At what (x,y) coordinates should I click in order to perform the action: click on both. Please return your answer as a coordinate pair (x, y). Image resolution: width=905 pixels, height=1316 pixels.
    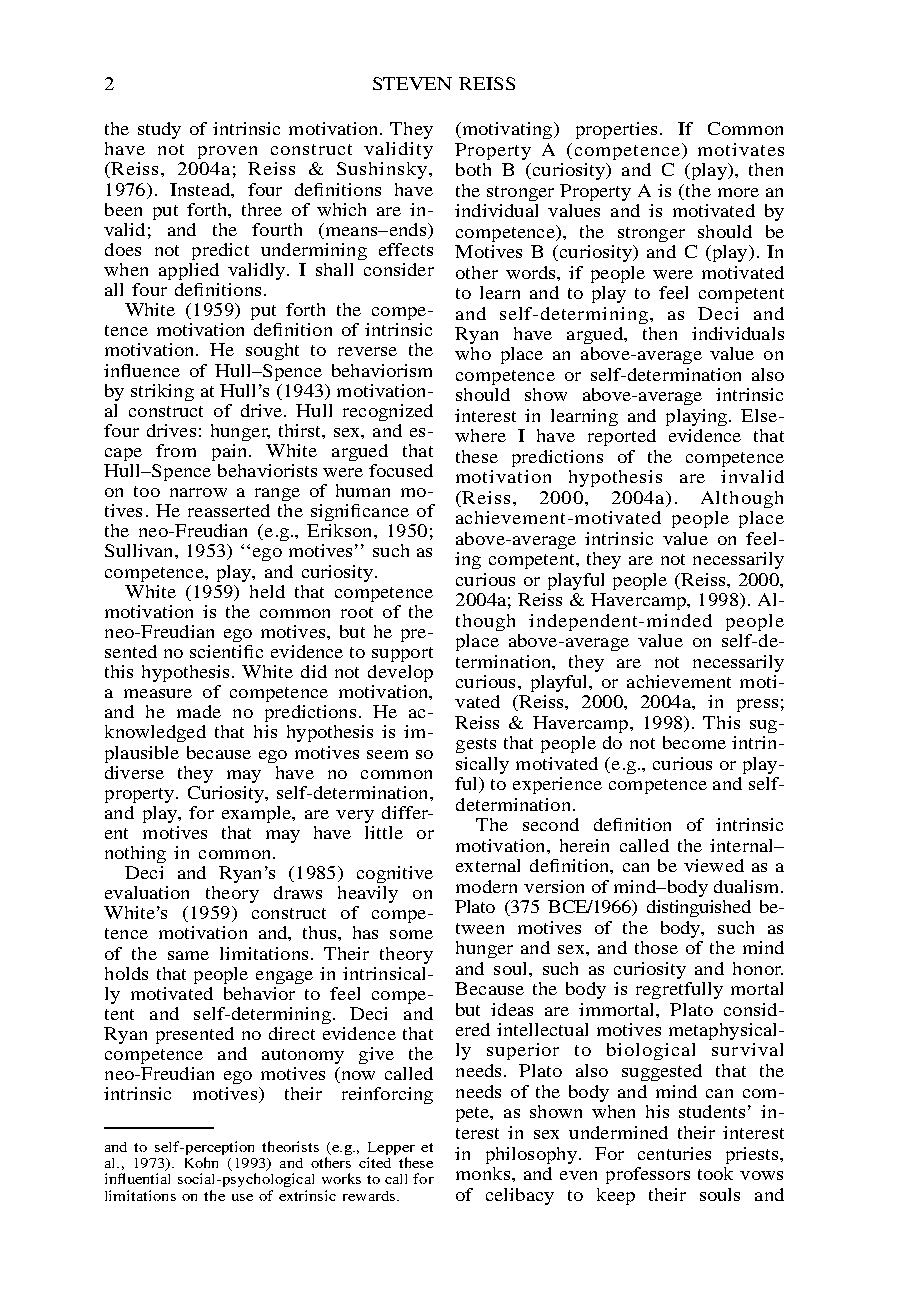
    Looking at the image, I should click on (473, 169).
